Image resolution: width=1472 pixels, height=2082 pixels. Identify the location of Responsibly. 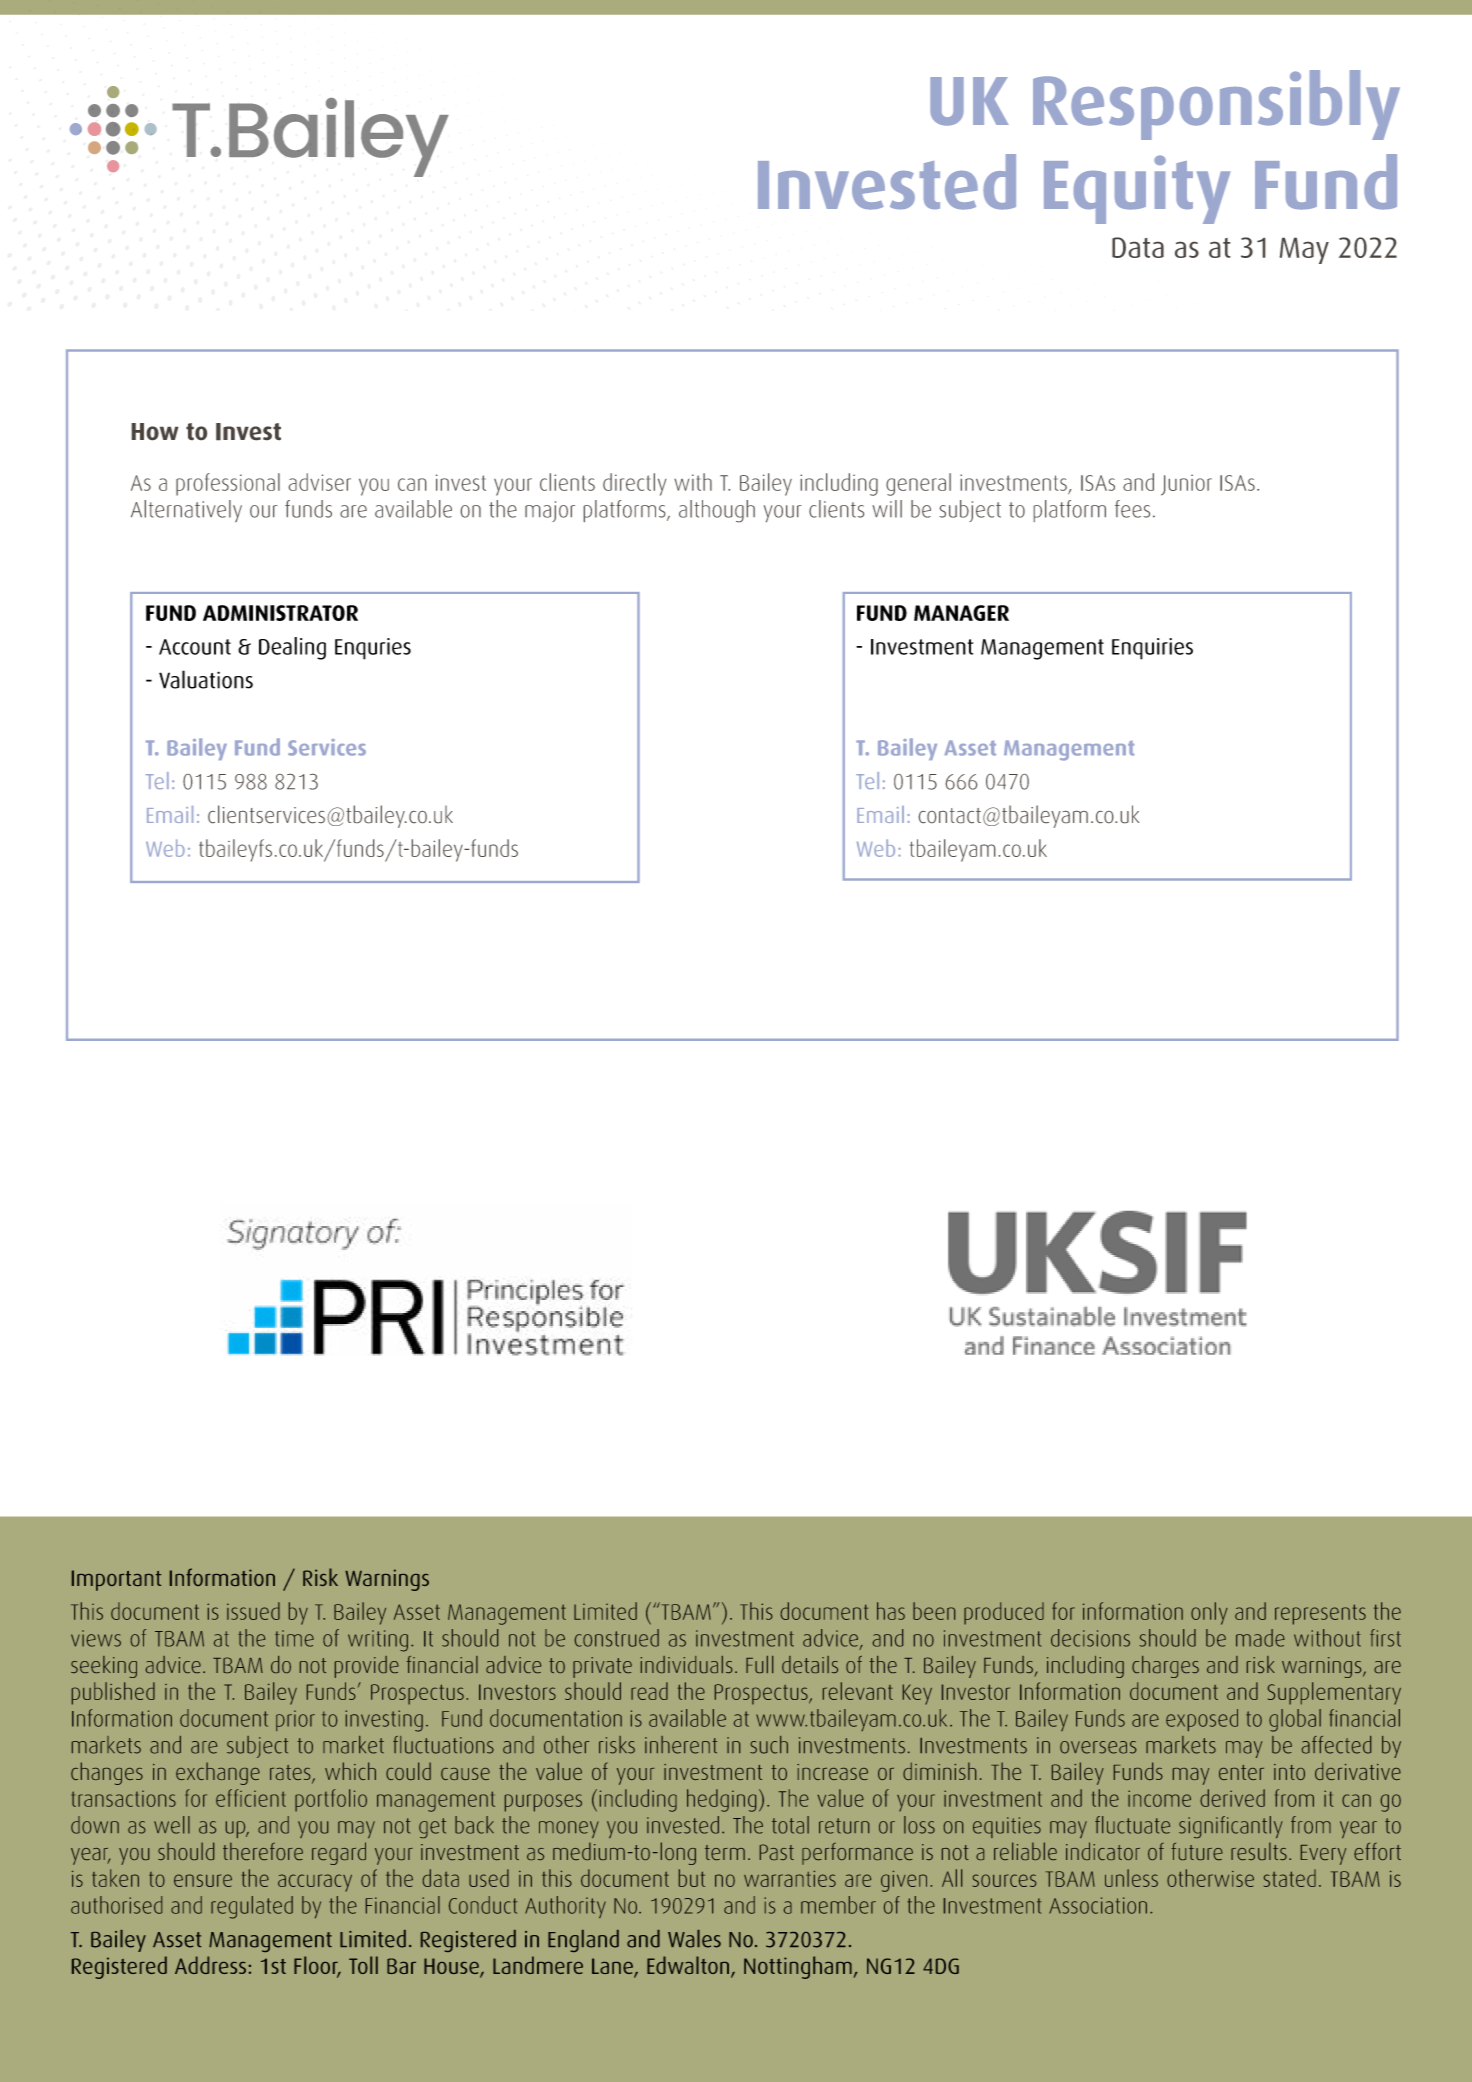
(1216, 105).
